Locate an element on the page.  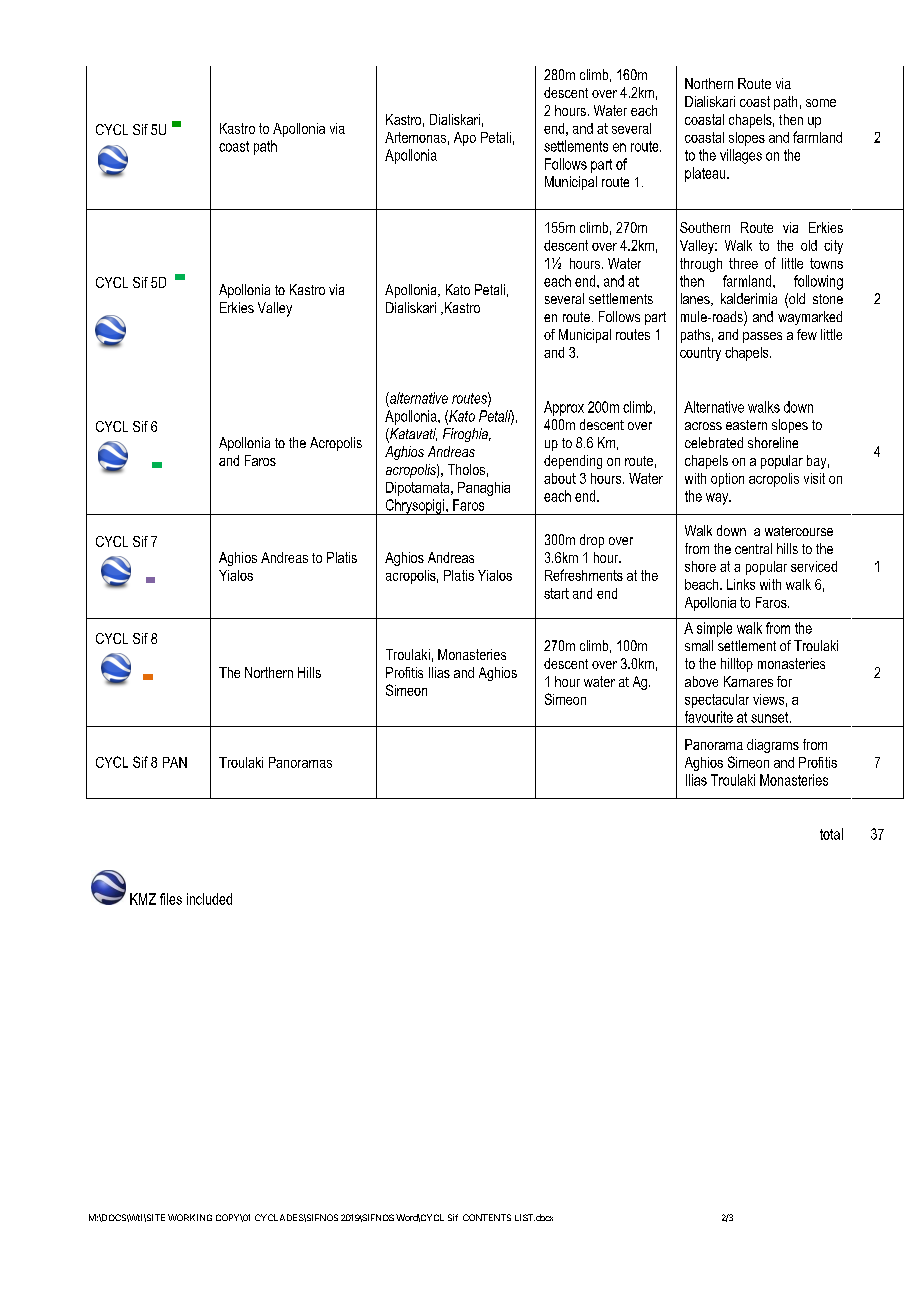
included is located at coordinates (209, 899).
